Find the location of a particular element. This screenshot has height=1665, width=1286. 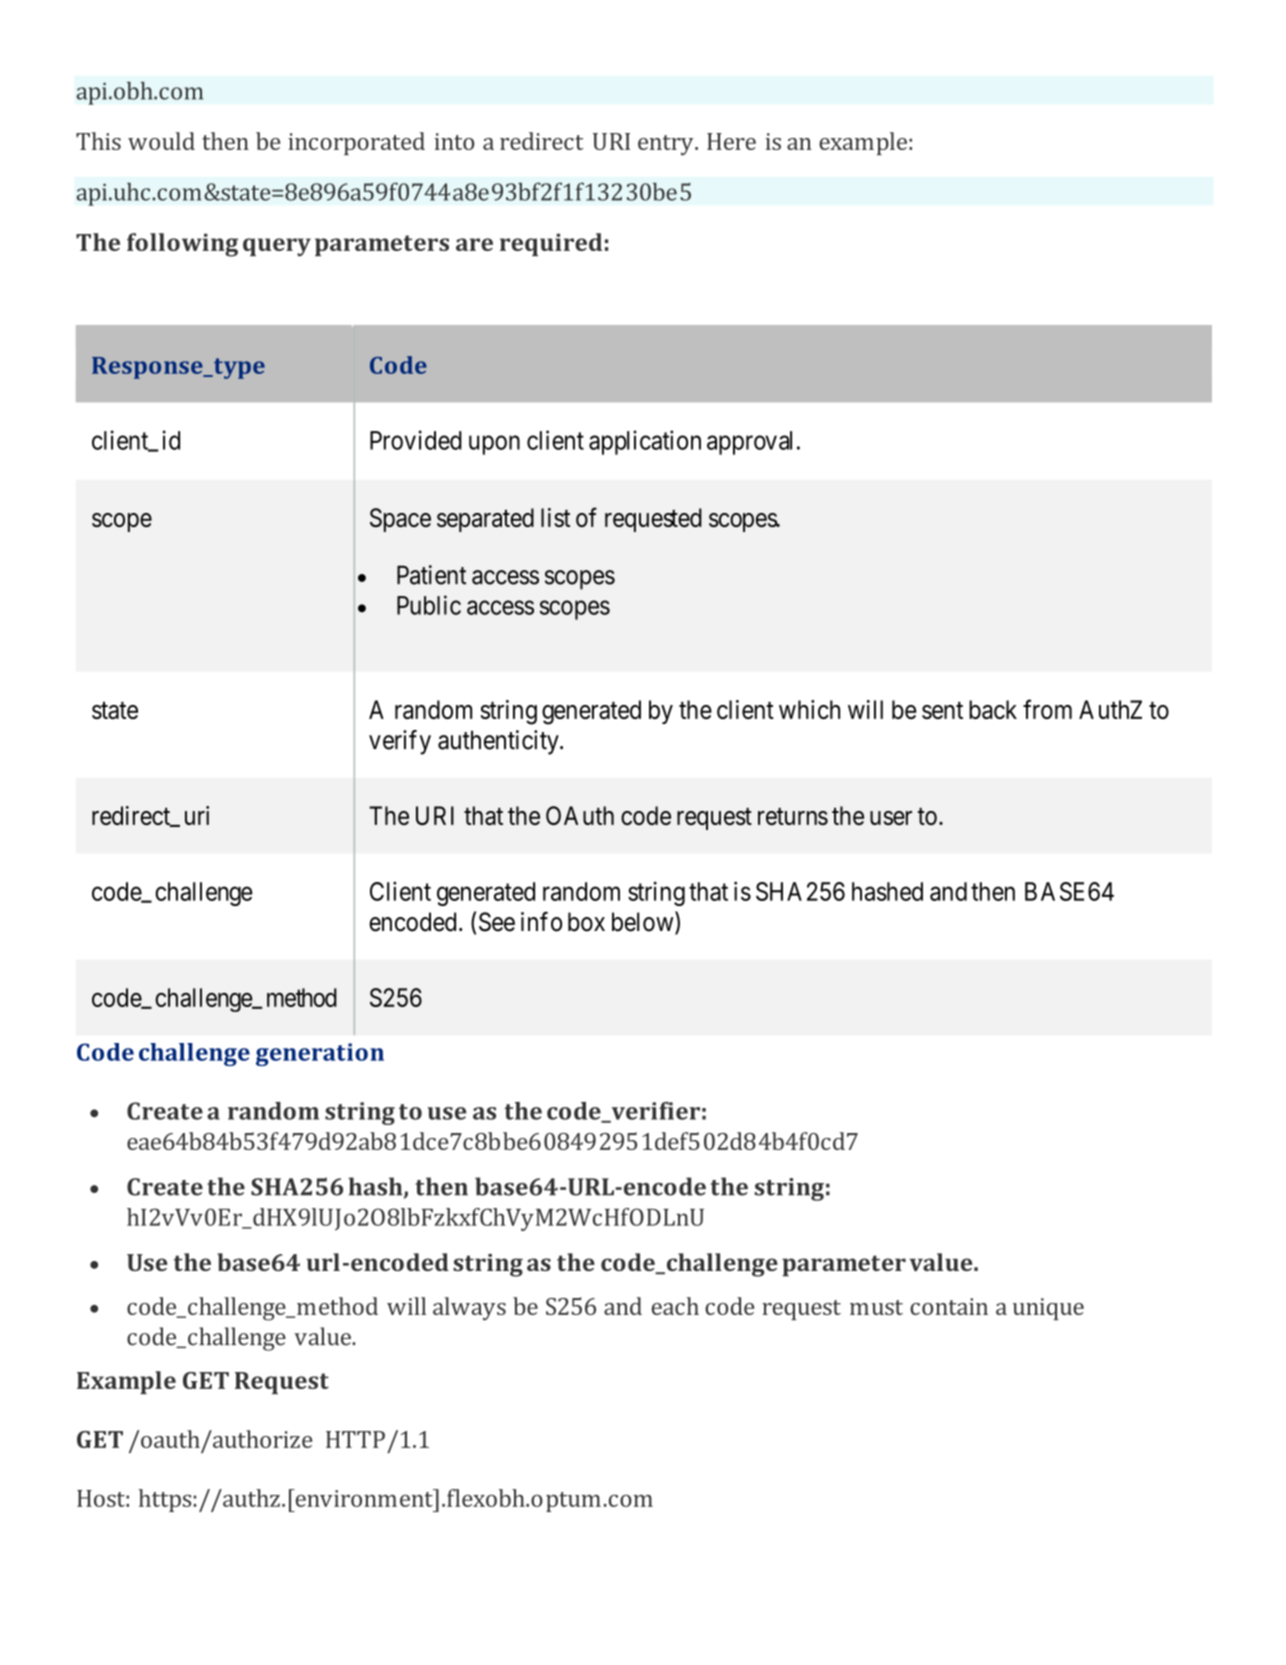

always is located at coordinates (469, 1309).
